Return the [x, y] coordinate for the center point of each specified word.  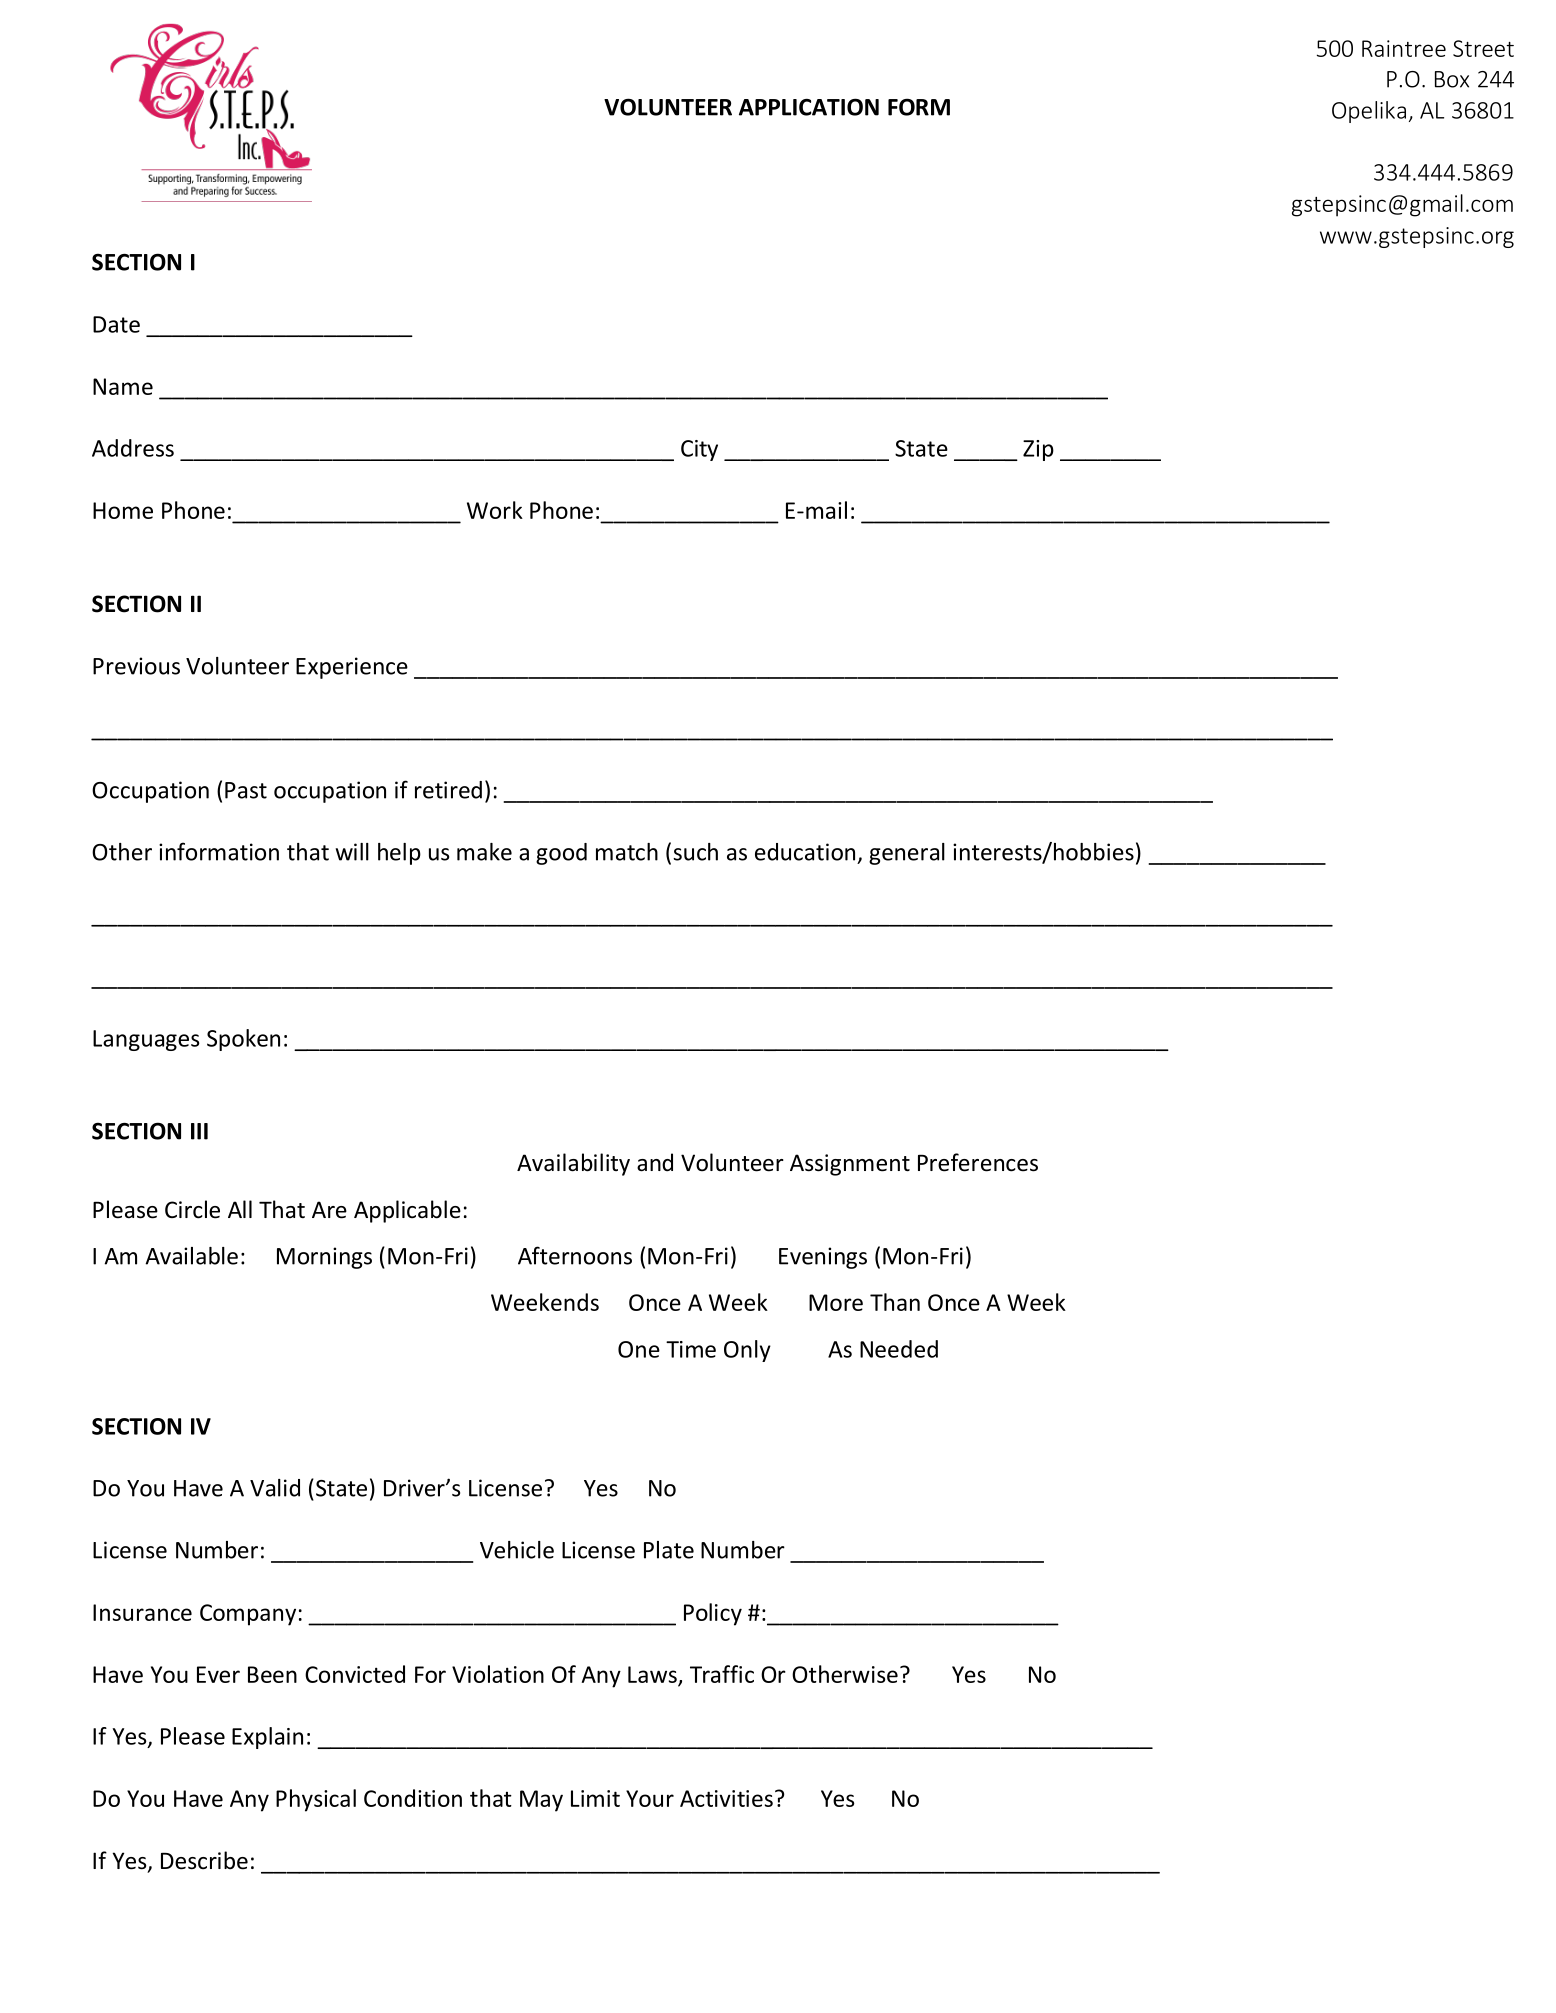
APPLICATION [809, 107]
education [805, 852]
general [907, 854]
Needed [899, 1349]
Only [747, 1351]
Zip [1038, 450]
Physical [316, 1800]
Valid [275, 1488]
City [699, 450]
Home [123, 510]
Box [1452, 79]
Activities [726, 1798]
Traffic [722, 1674]
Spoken [243, 1040]
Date [116, 324]
